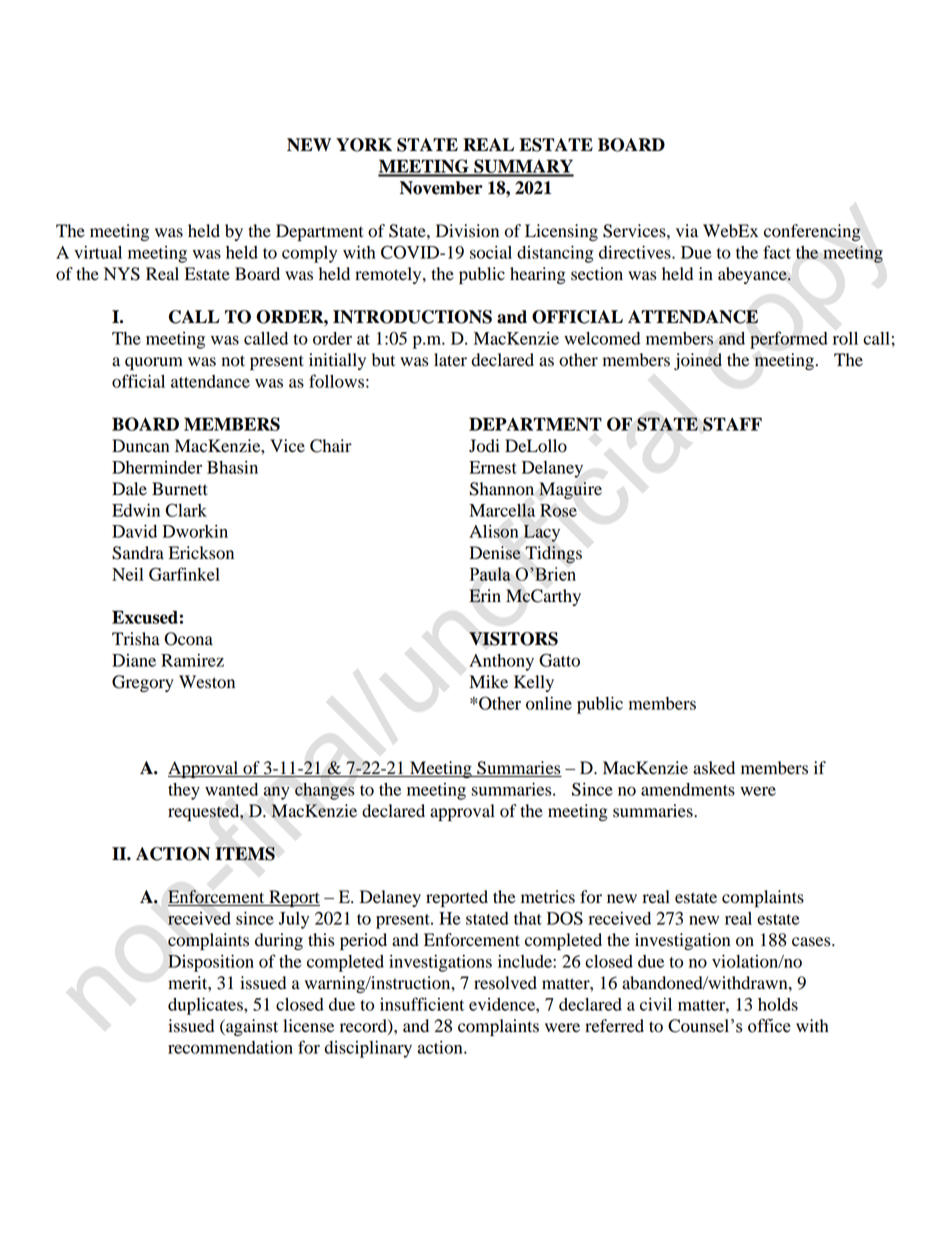 The height and width of the document is (1233, 952). Describe the element at coordinates (98, 252) in the document. I see `virtual` at that location.
